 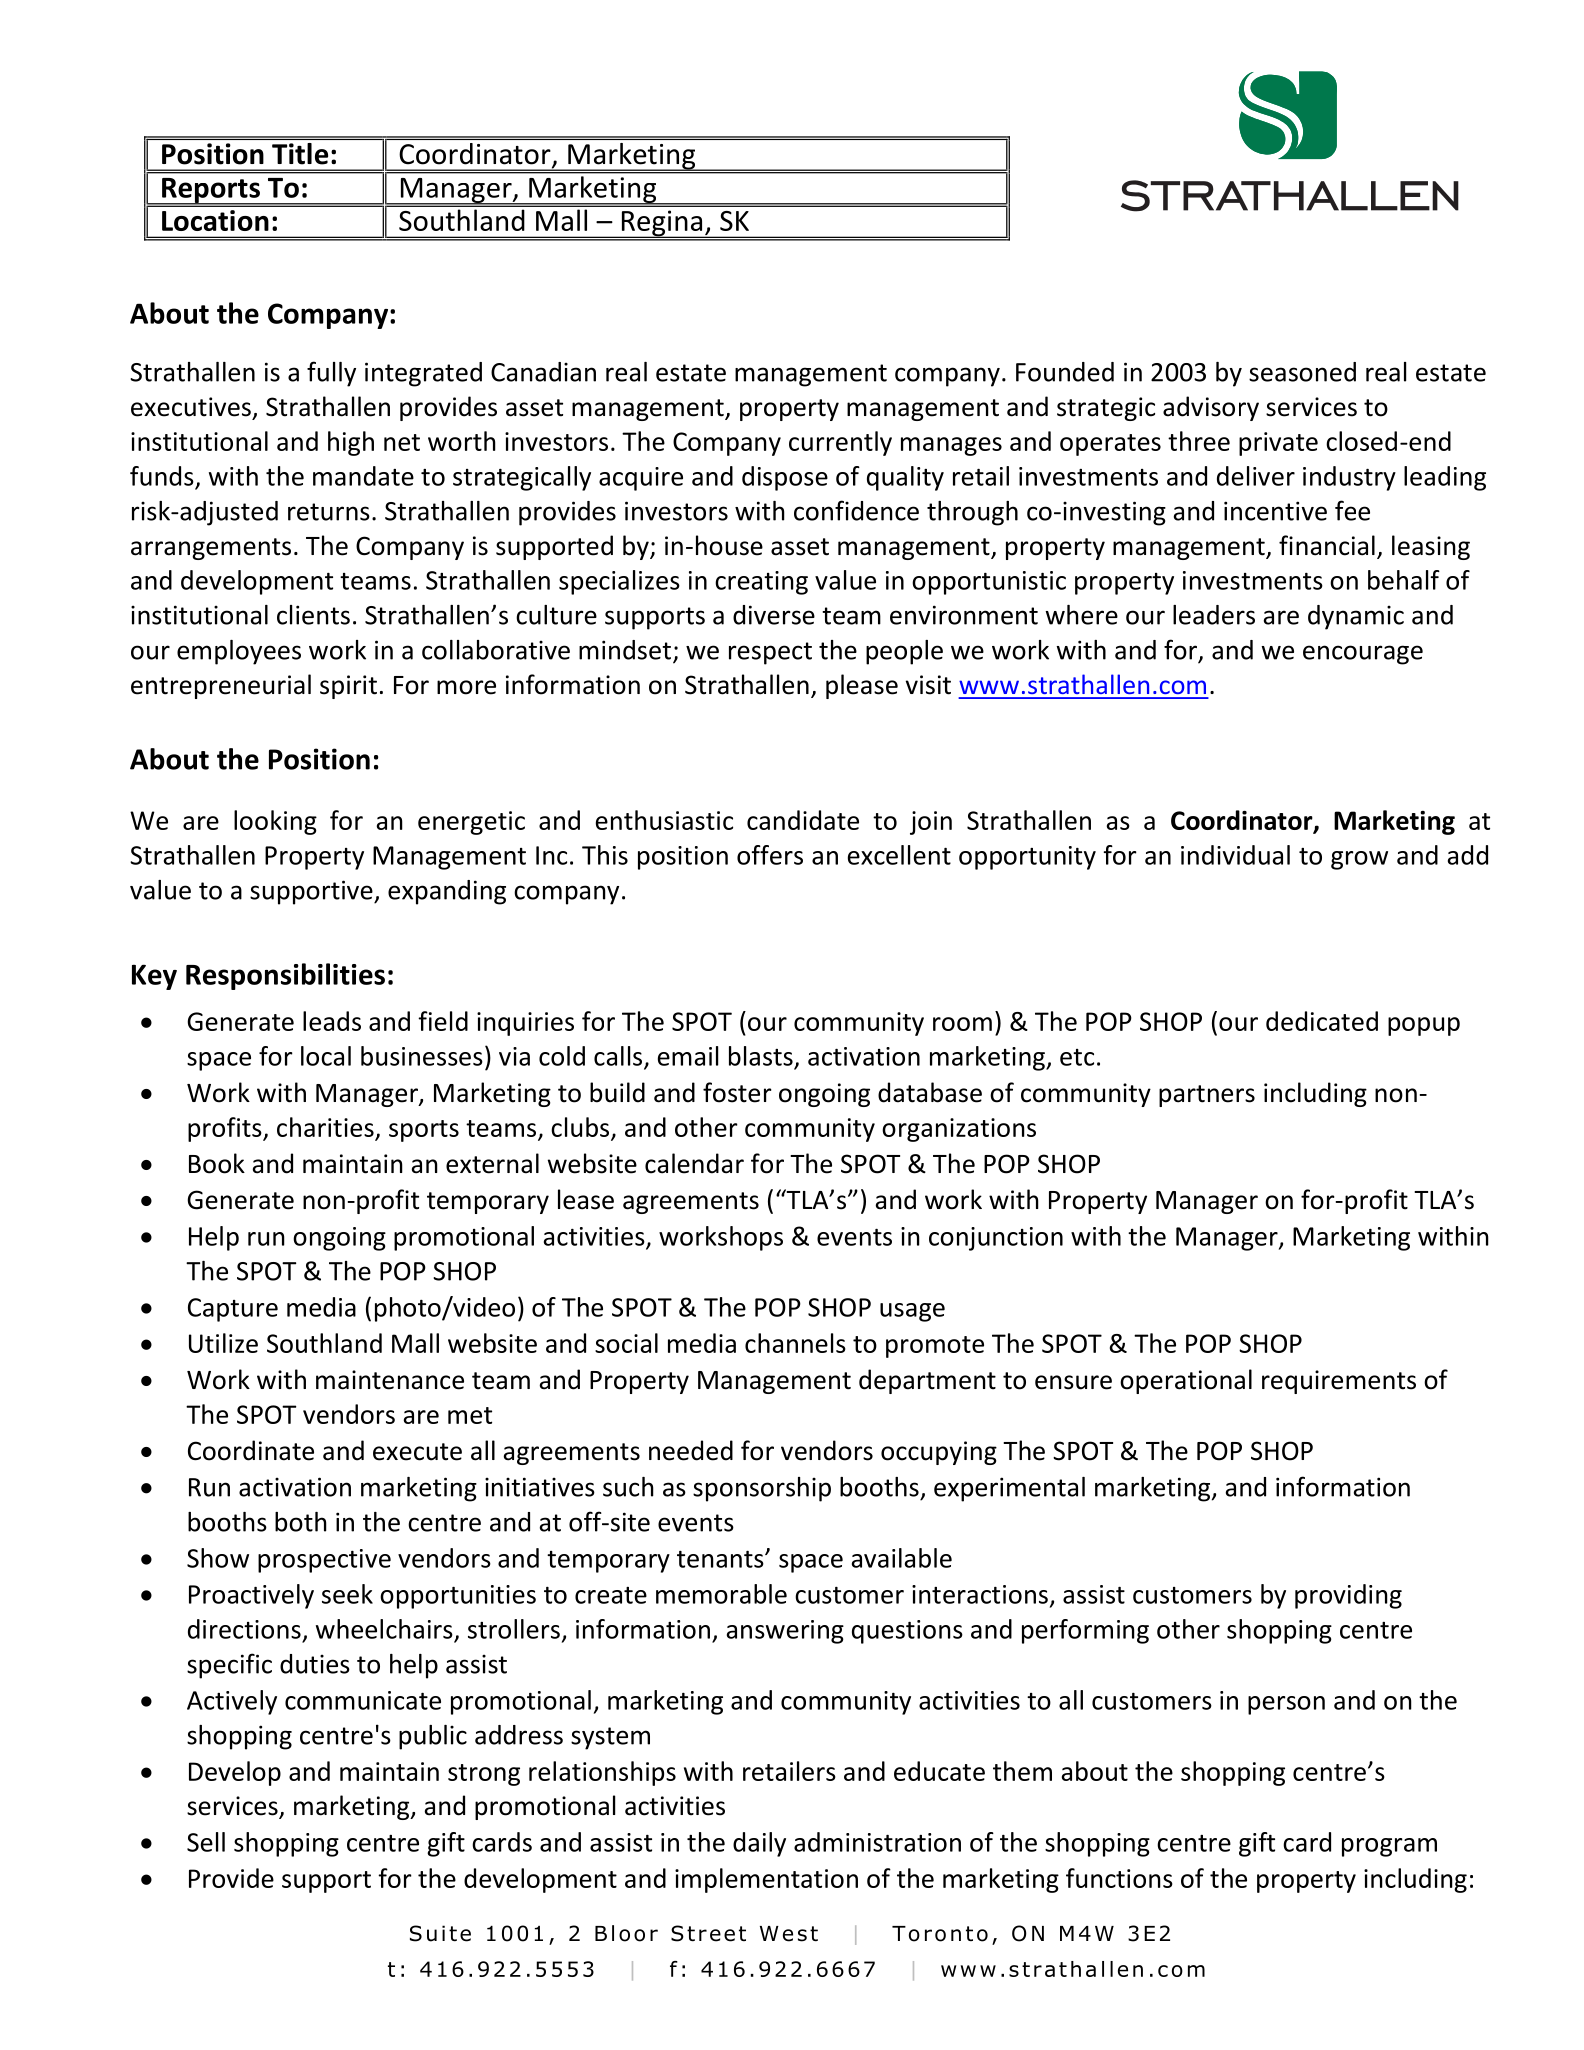 What do you see at coordinates (856, 510) in the screenshot?
I see `confidence` at bounding box center [856, 510].
